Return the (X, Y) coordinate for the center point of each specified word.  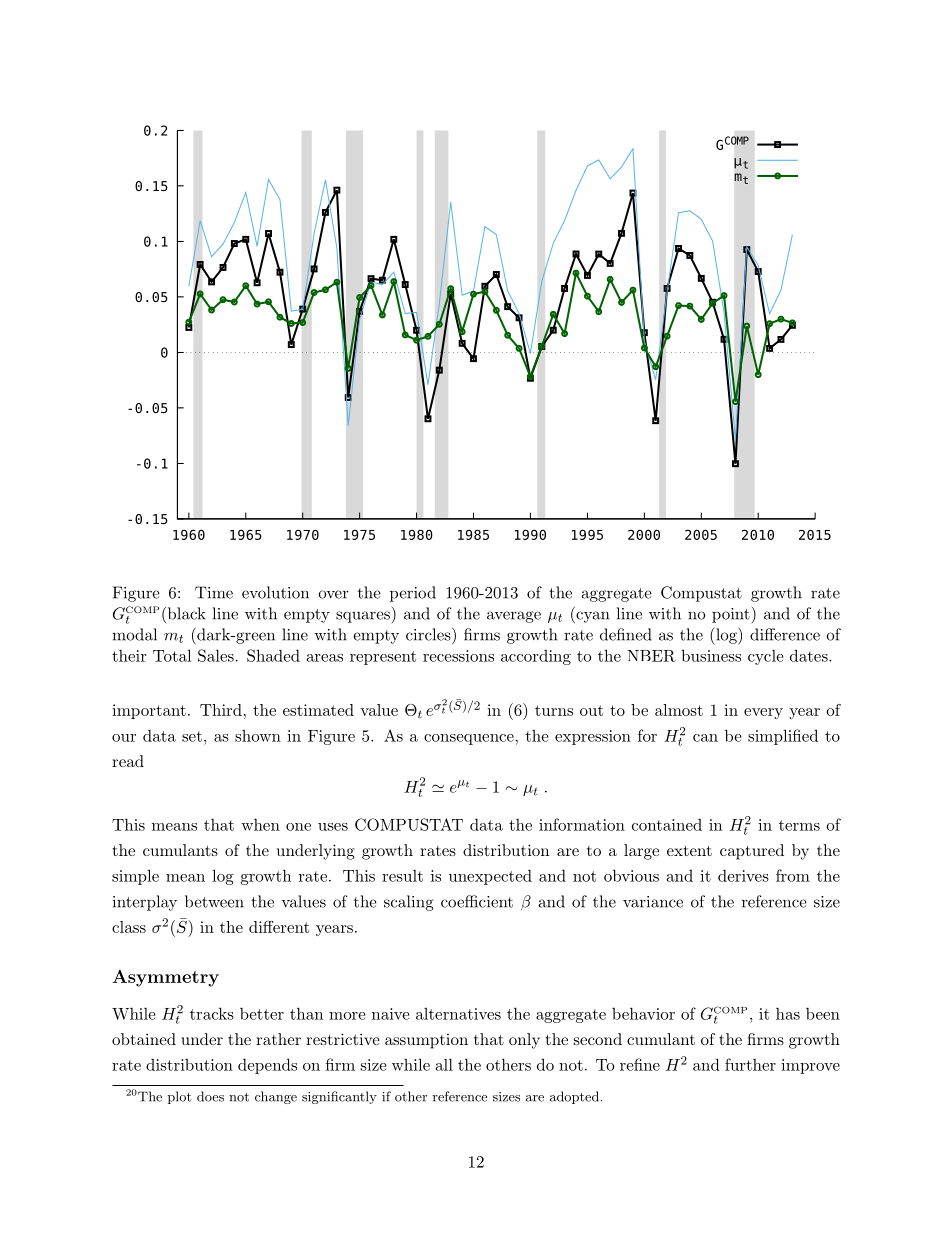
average (514, 617)
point (731, 615)
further (750, 1064)
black (185, 613)
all (444, 1064)
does (210, 1096)
